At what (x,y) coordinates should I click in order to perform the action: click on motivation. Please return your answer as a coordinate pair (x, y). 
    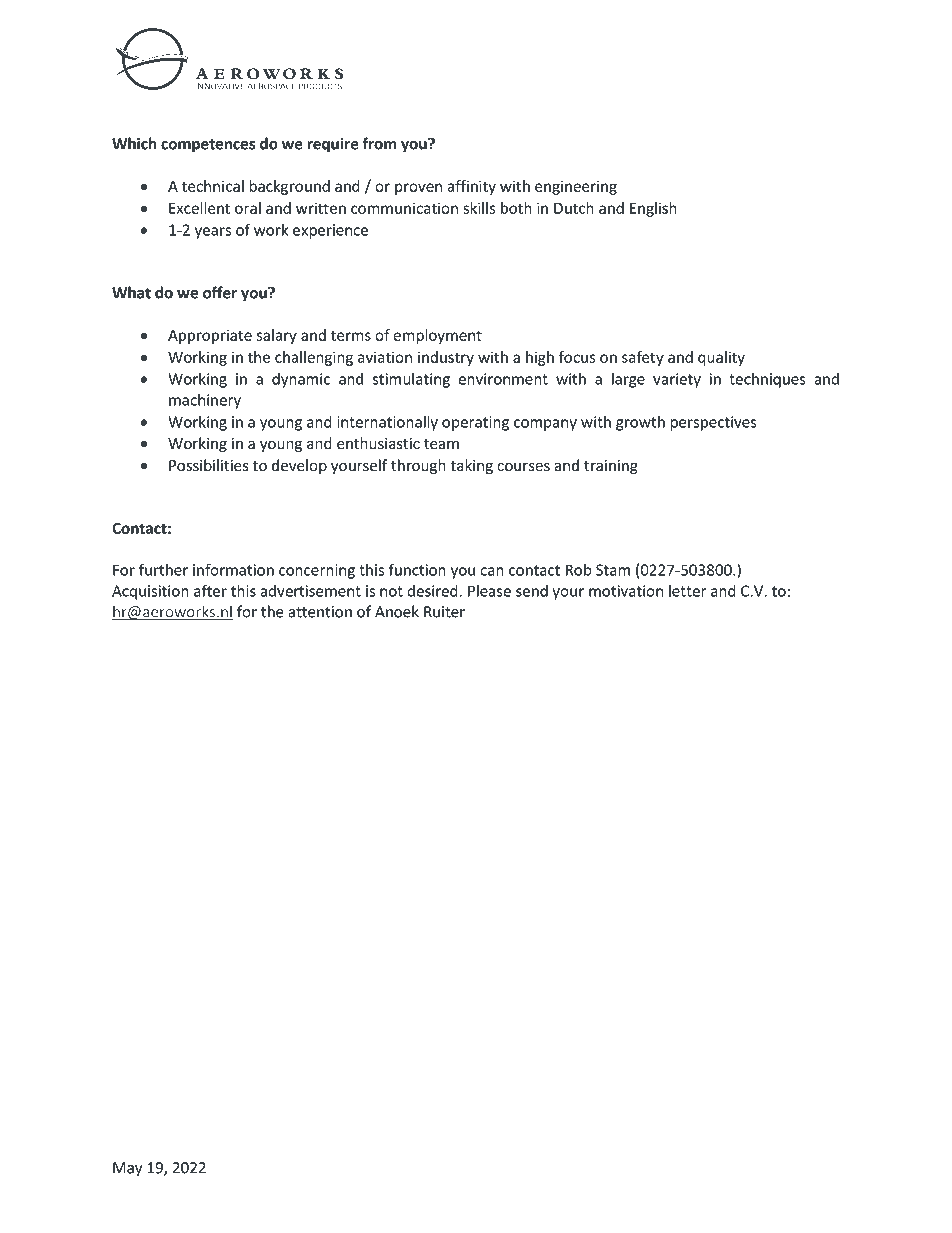
    Looking at the image, I should click on (626, 591).
